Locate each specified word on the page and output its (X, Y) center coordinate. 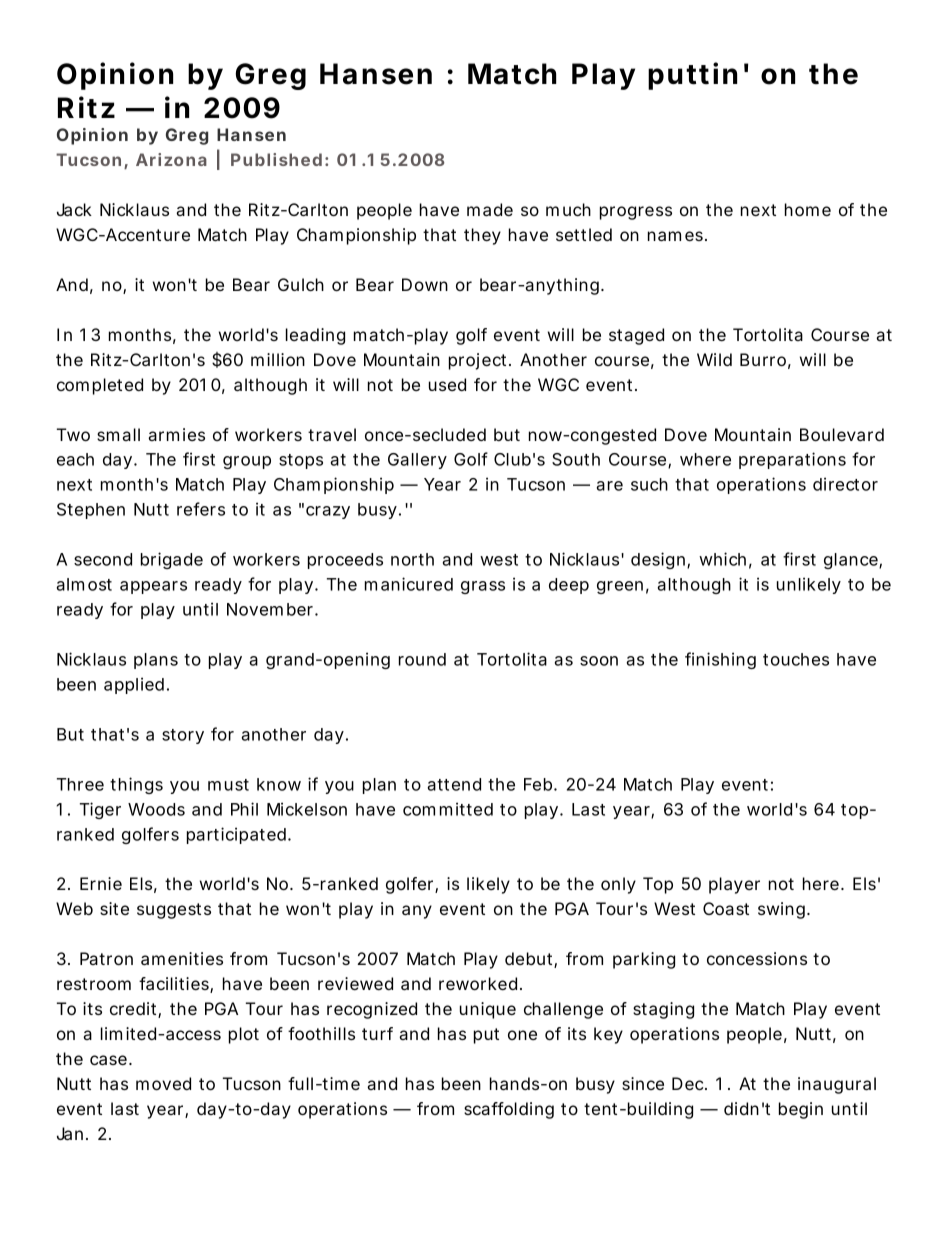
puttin (692, 76)
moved (163, 1083)
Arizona (171, 159)
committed (448, 809)
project (479, 361)
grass (483, 587)
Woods (156, 809)
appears (153, 587)
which (722, 559)
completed (100, 386)
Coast (726, 908)
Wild (714, 359)
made (490, 209)
